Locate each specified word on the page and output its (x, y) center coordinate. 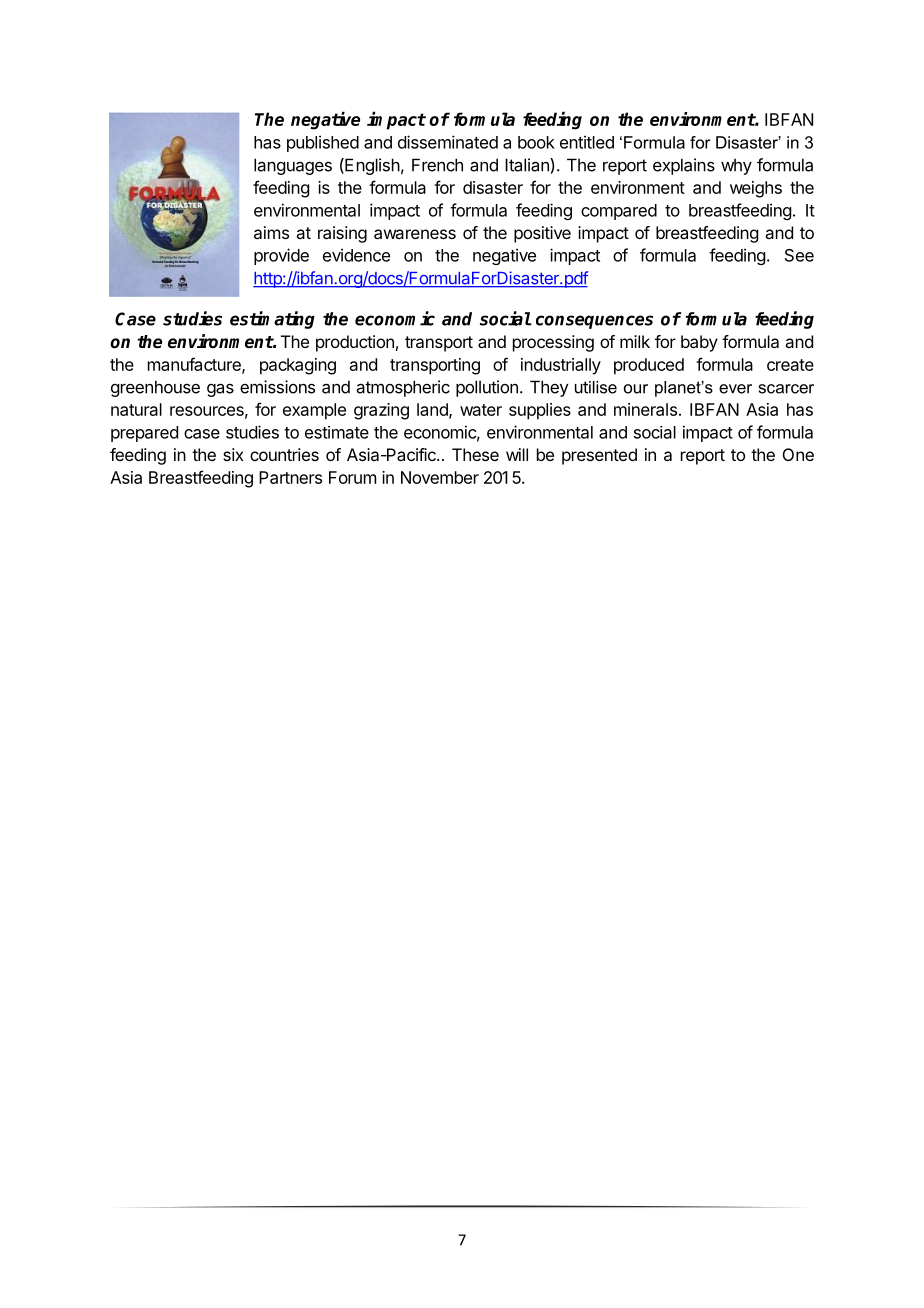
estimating (272, 320)
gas (220, 390)
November (440, 477)
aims (271, 232)
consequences (594, 322)
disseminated (448, 142)
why (736, 166)
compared (619, 212)
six (233, 454)
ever (735, 389)
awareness (415, 234)
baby (699, 343)
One (798, 454)
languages (293, 166)
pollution (487, 388)
